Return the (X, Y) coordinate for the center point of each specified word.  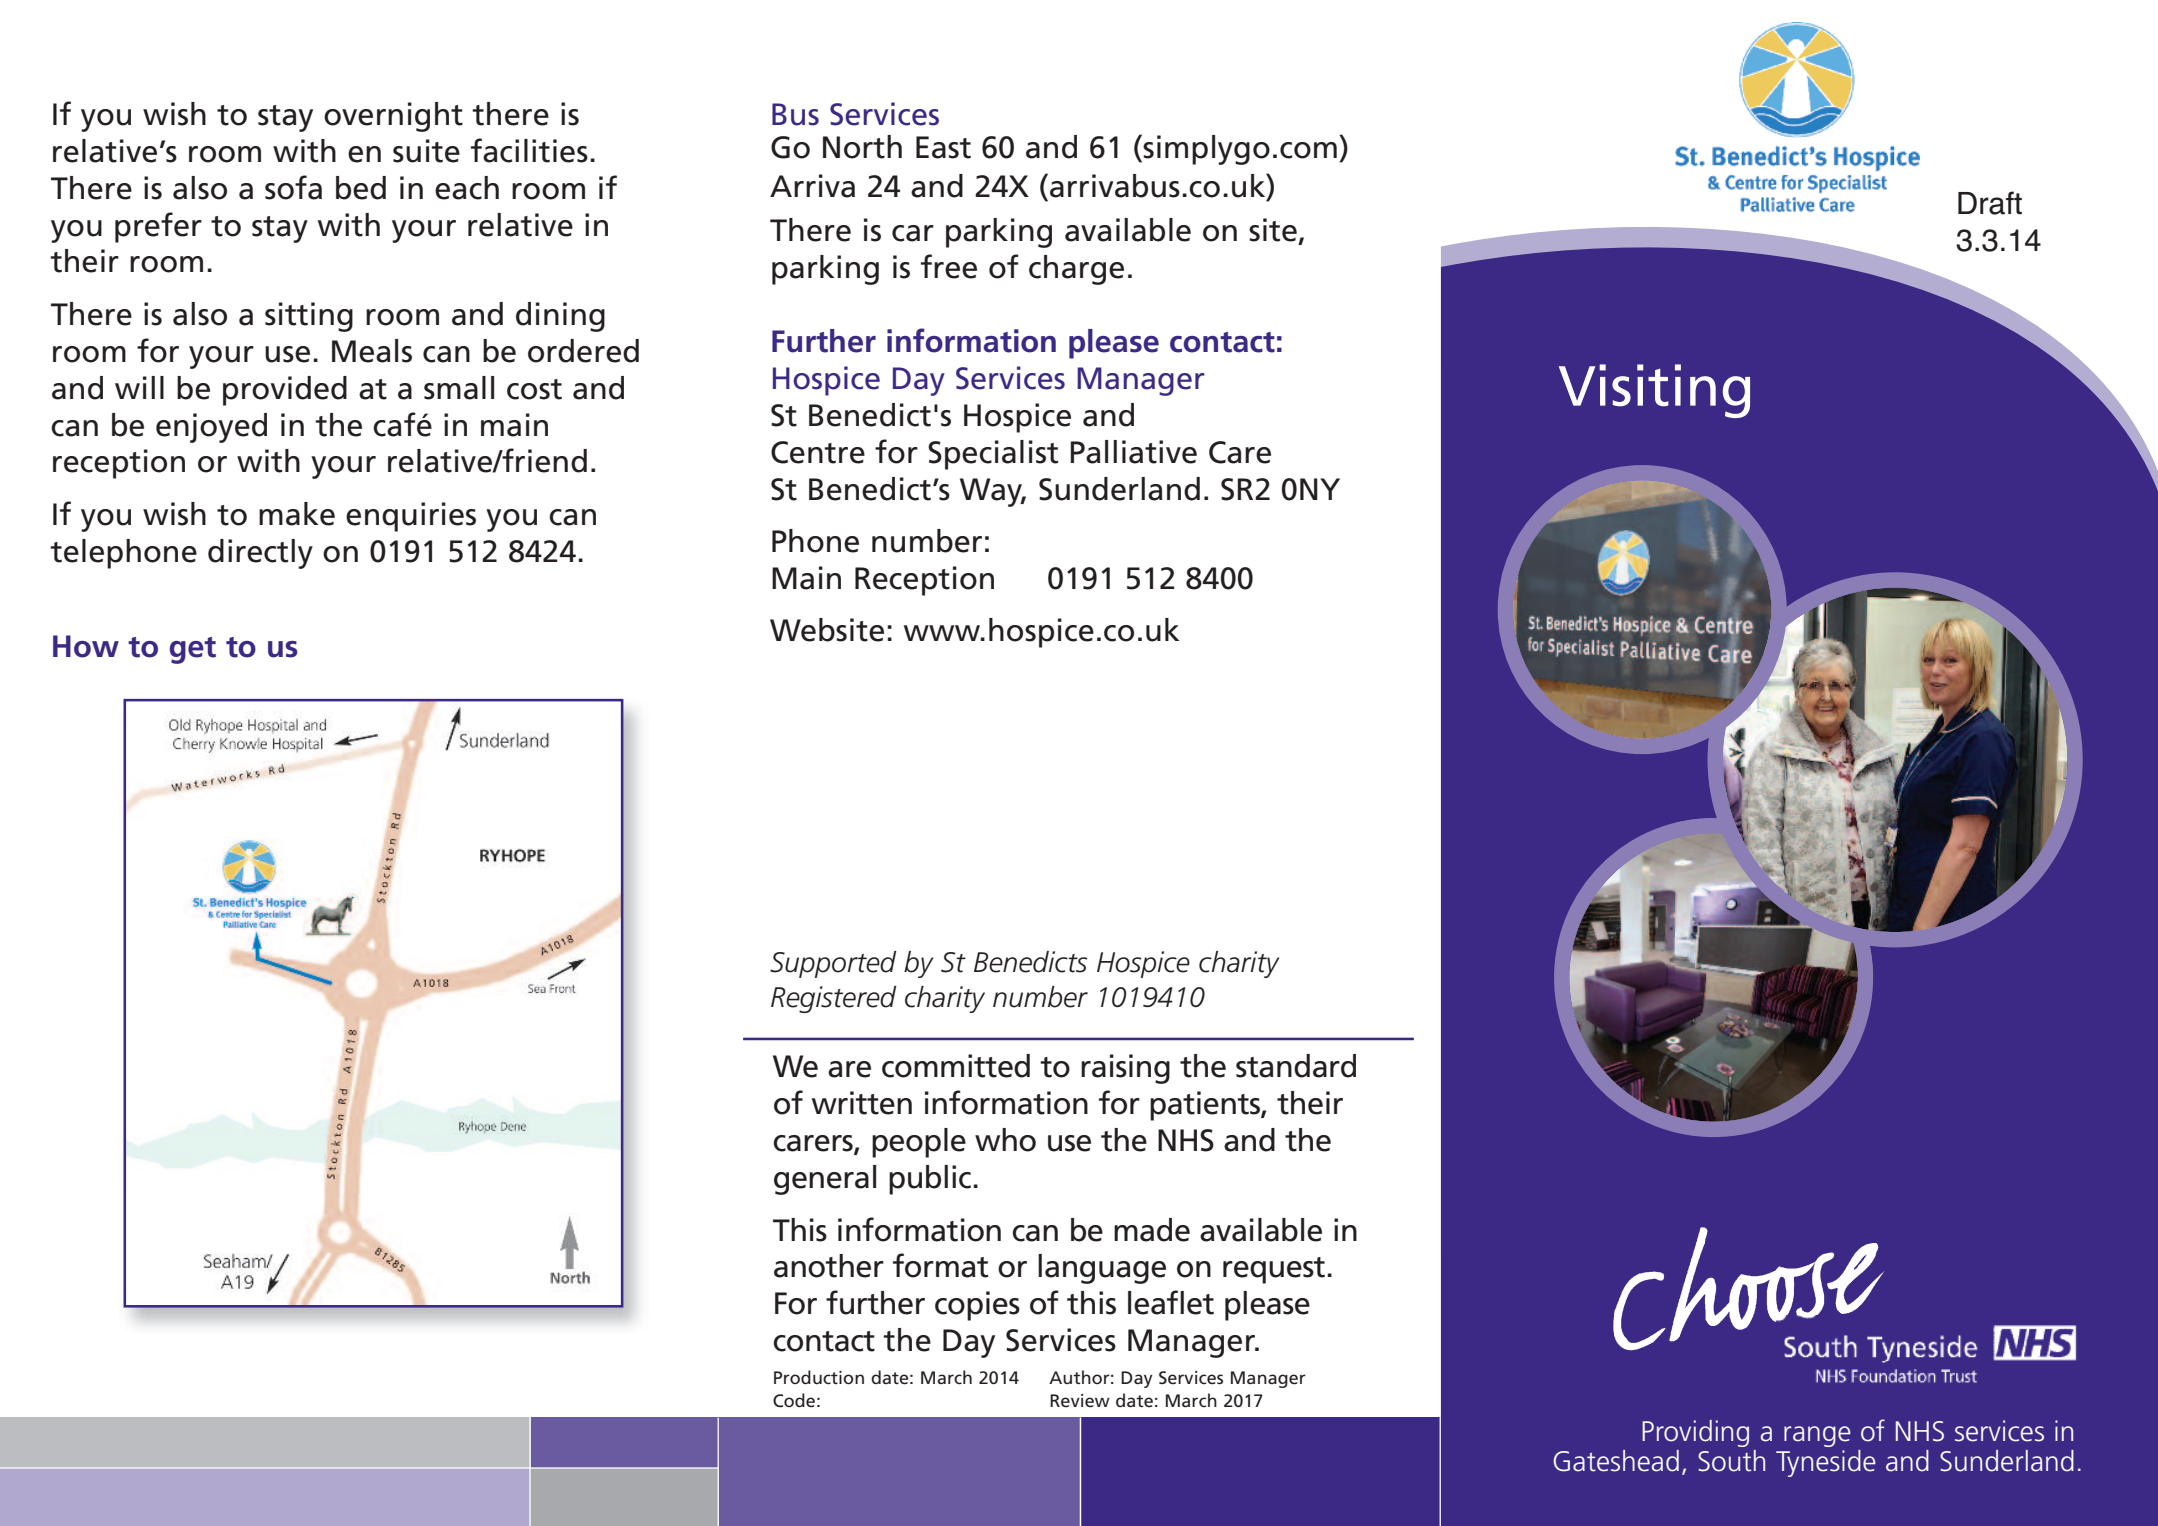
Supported (833, 964)
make (297, 514)
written (862, 1103)
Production (819, 1377)
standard (1296, 1066)
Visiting (1654, 391)
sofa (293, 187)
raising (1125, 1069)
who (1005, 1140)
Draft (1990, 203)
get (192, 650)
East (943, 147)
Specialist (993, 455)
